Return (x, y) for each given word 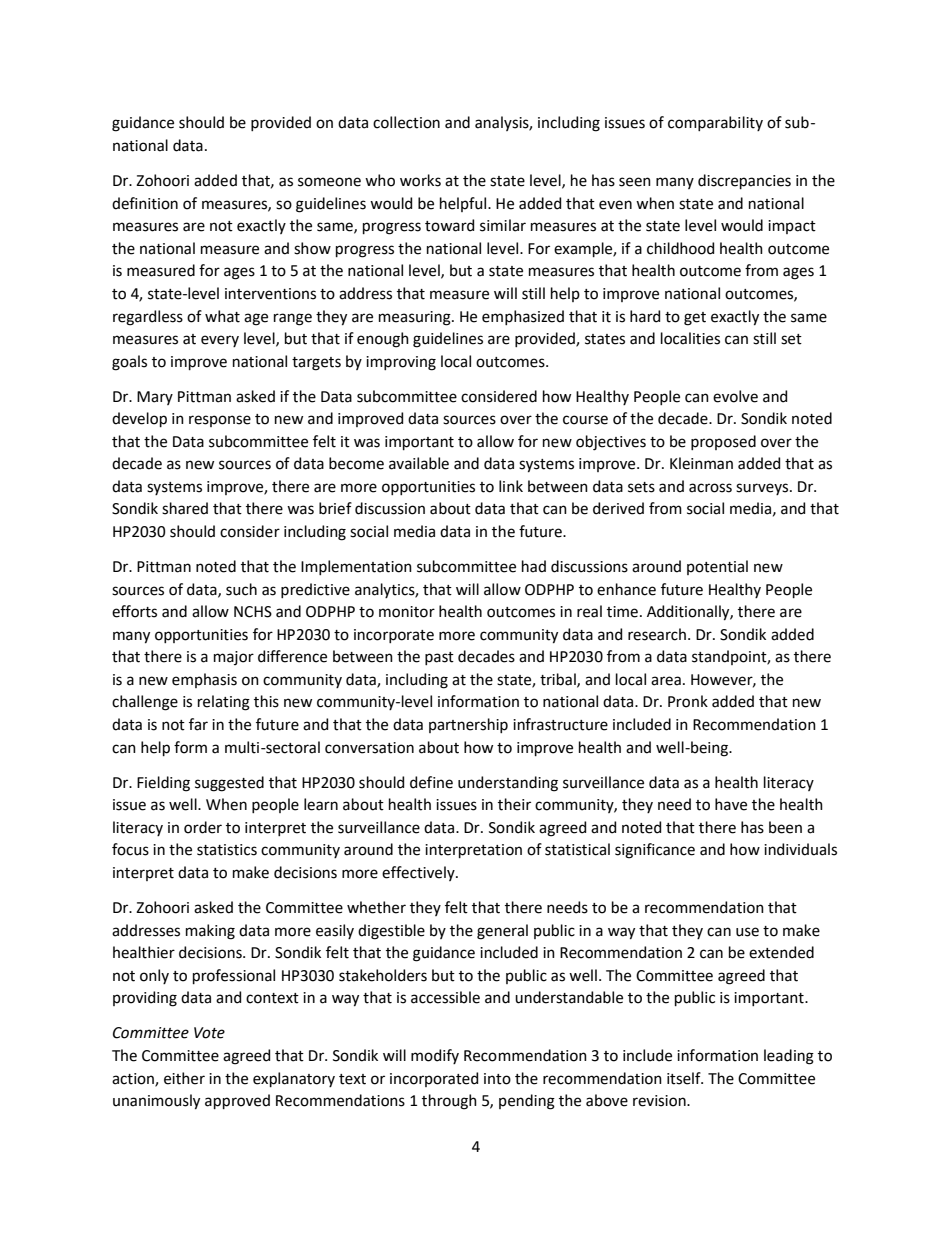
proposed (723, 442)
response (220, 421)
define (431, 782)
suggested (229, 784)
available (419, 463)
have (731, 804)
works (420, 180)
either (184, 1078)
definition (145, 203)
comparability (715, 123)
